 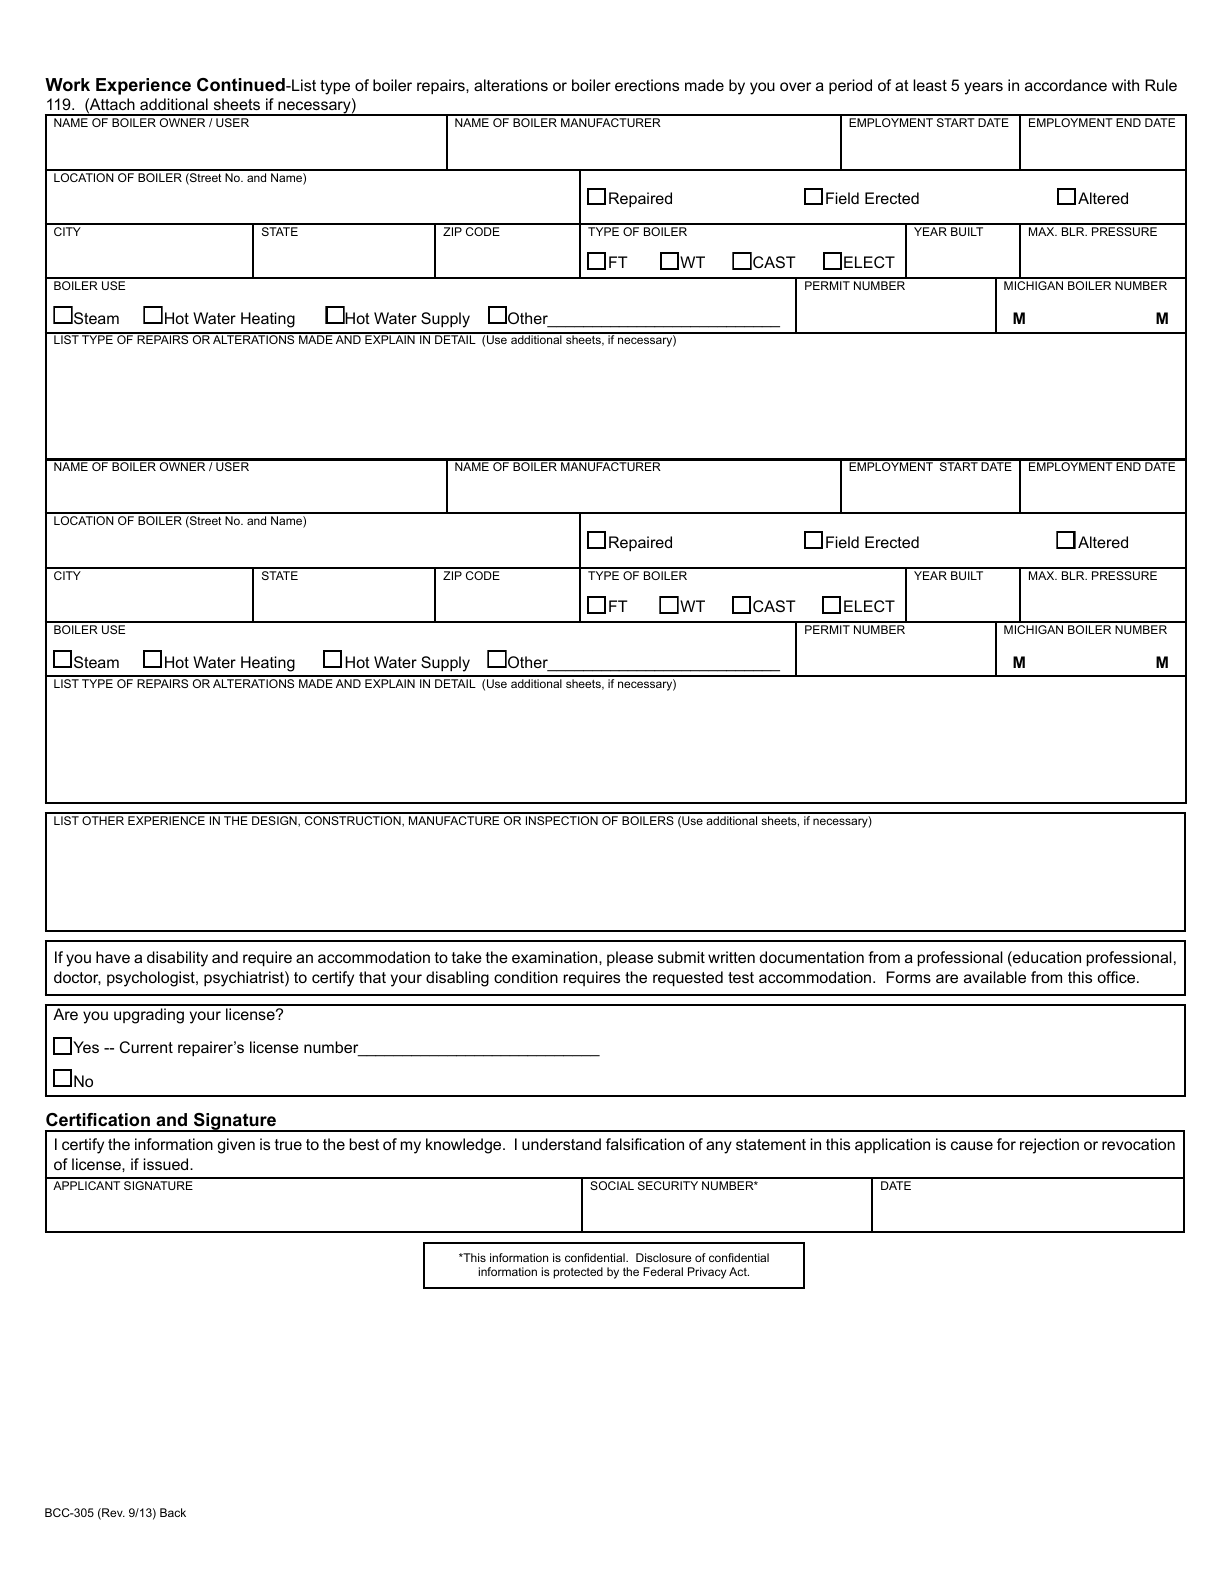 What do you see at coordinates (177, 959) in the screenshot?
I see `disability` at bounding box center [177, 959].
